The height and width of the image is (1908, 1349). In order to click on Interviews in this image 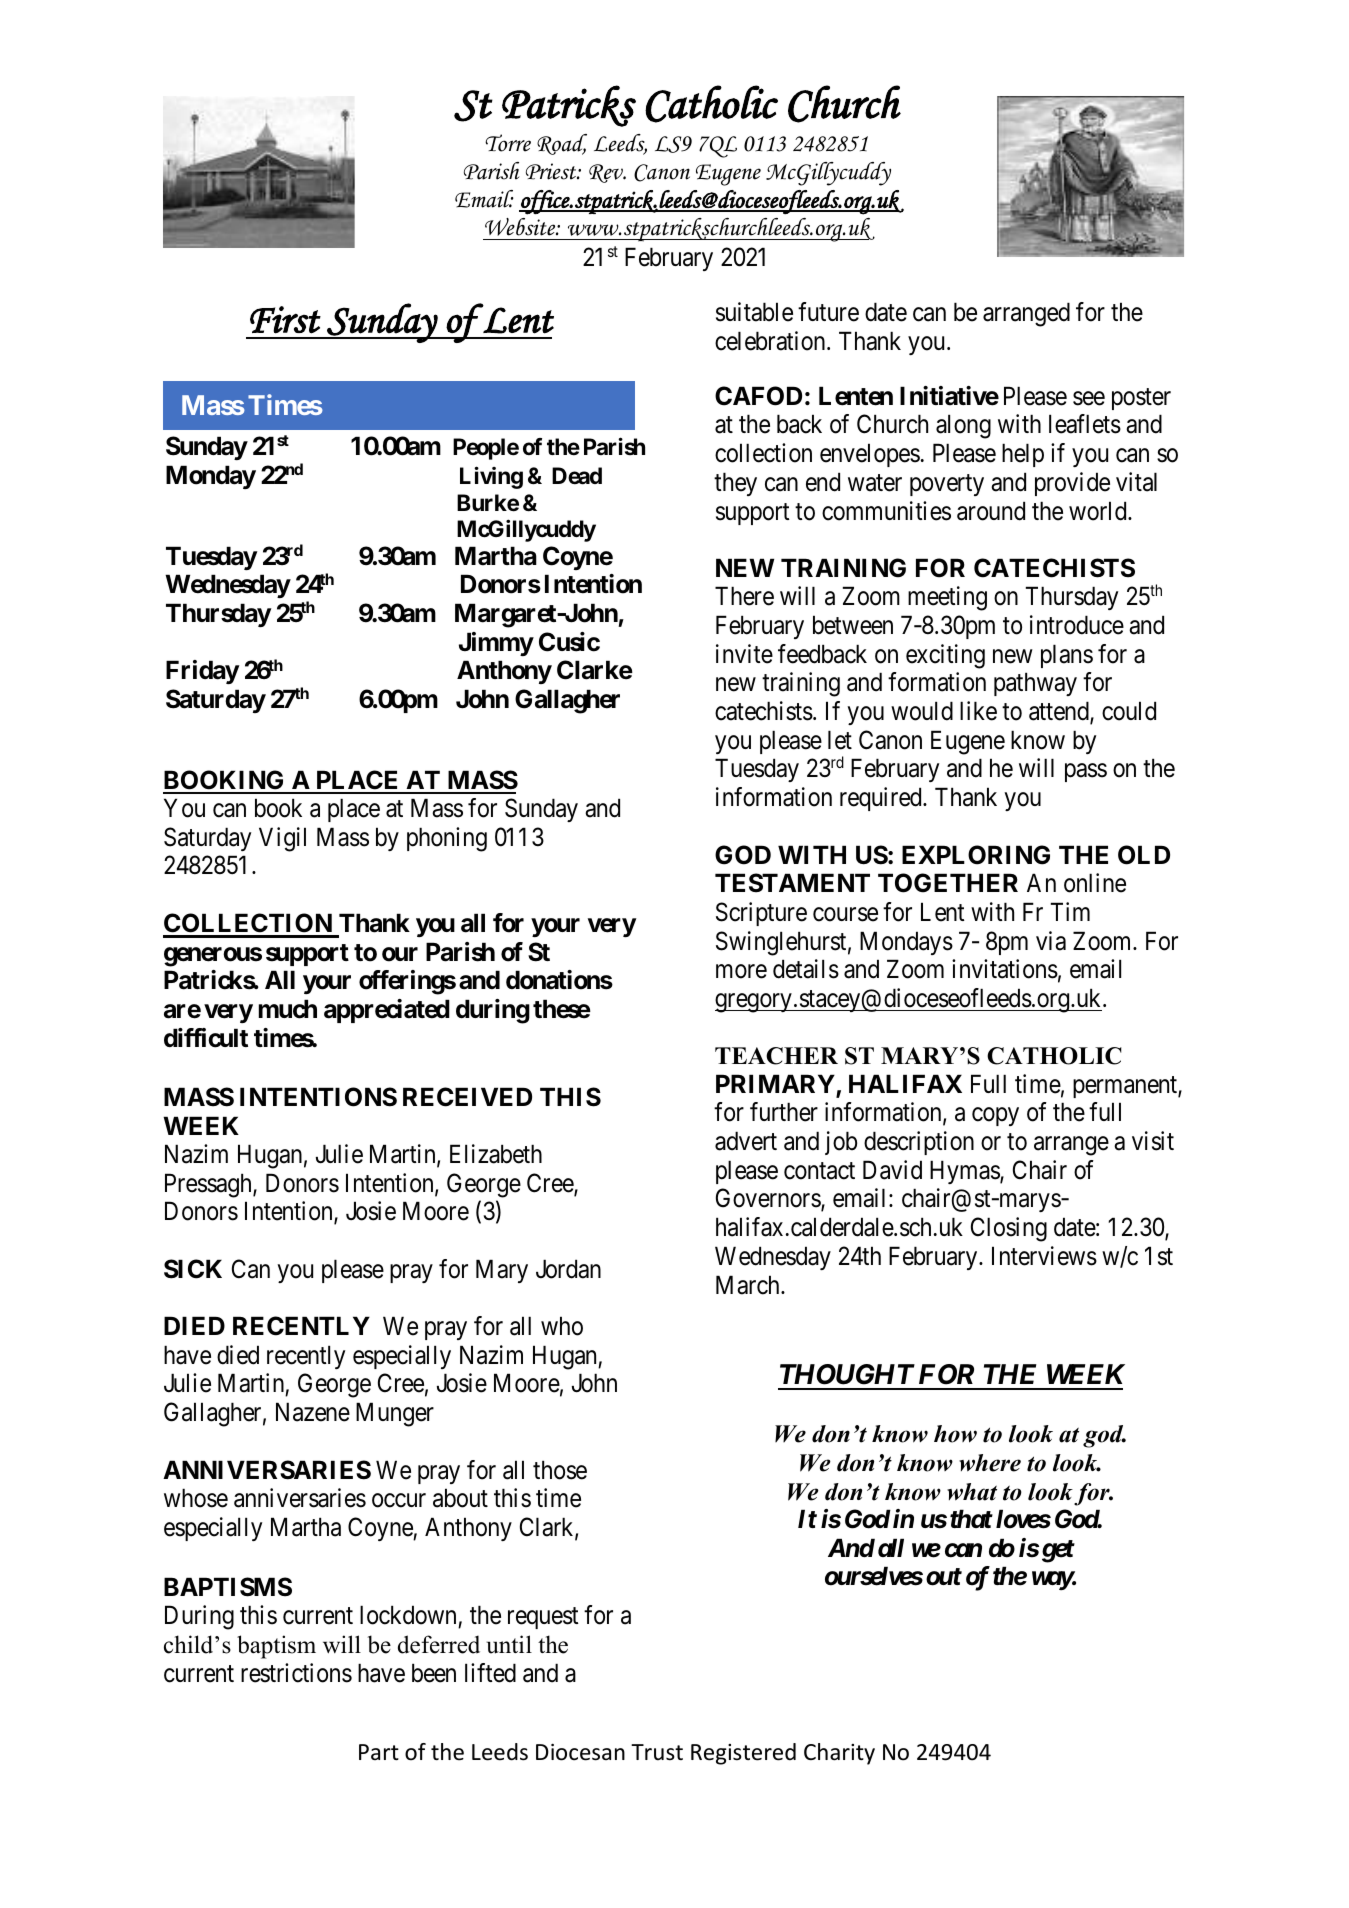, I will do `click(1044, 1256)`.
